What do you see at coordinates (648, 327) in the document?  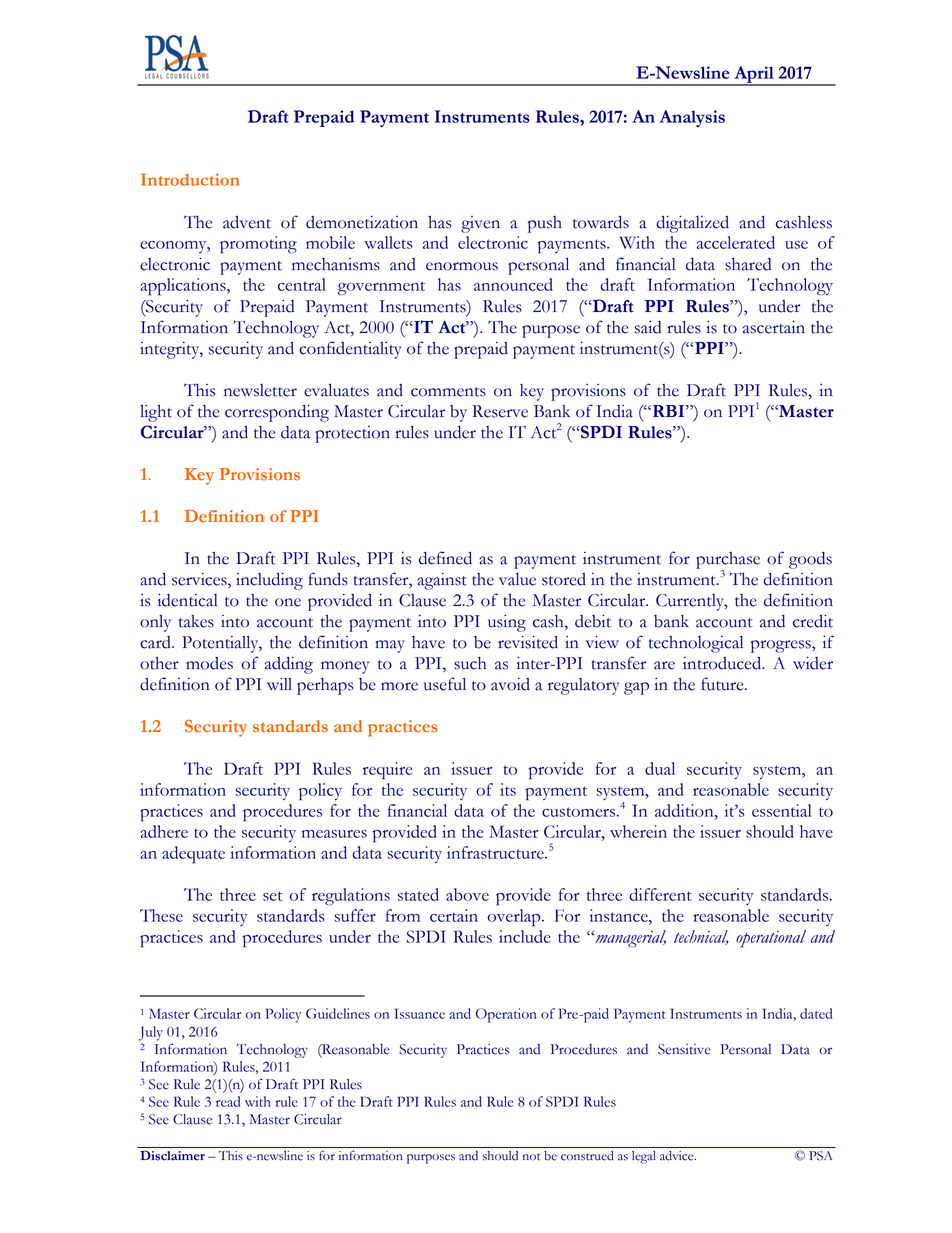 I see `said` at bounding box center [648, 327].
